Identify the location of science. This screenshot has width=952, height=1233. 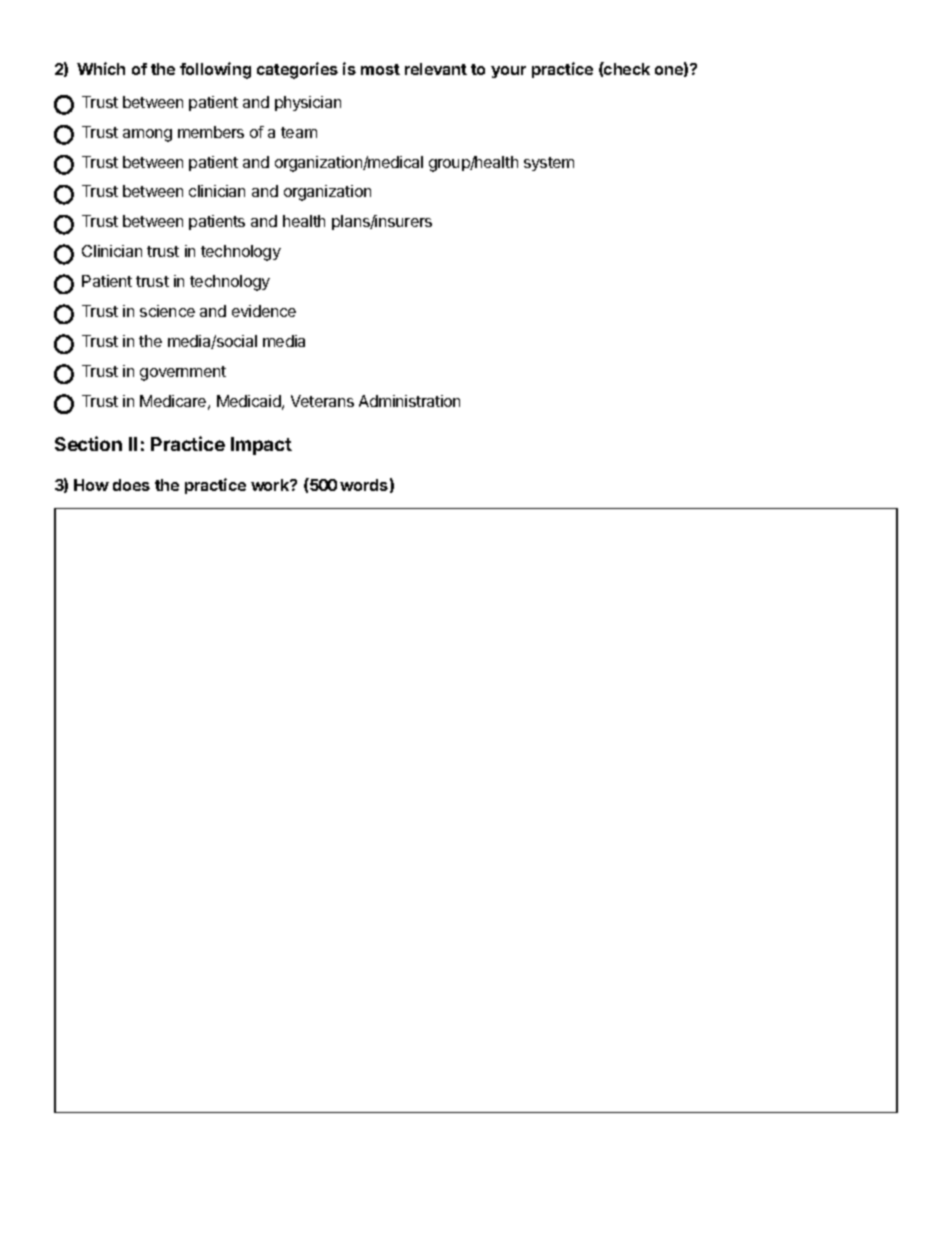
(167, 311).
